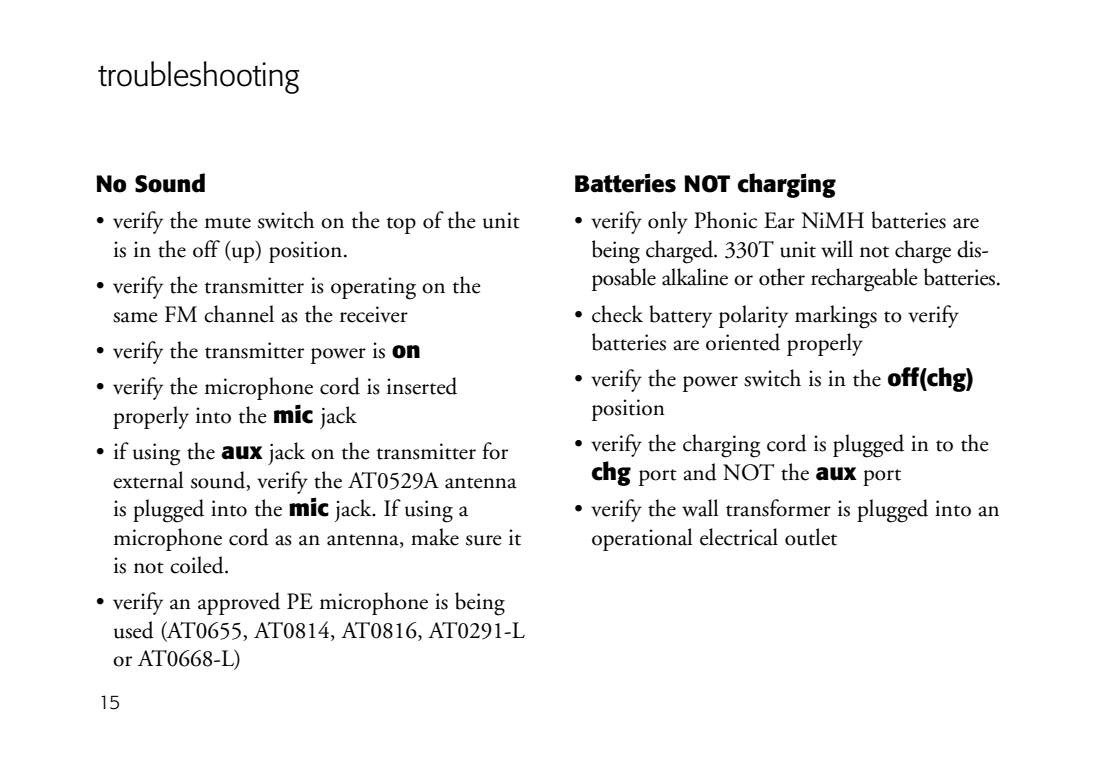  Describe the element at coordinates (743, 342) in the screenshot. I see `oriented` at that location.
